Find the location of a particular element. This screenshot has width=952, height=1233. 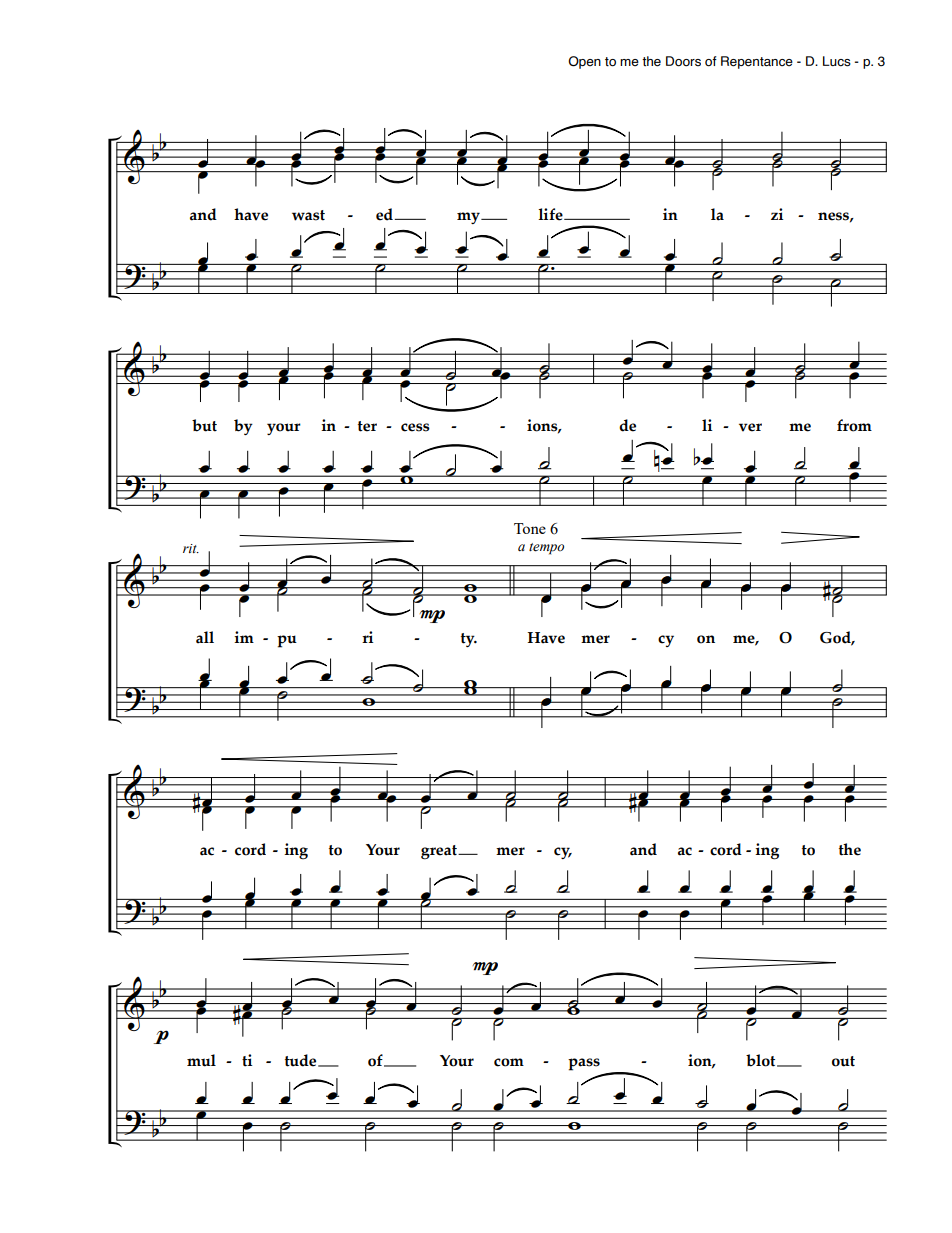

com is located at coordinates (509, 1062).
